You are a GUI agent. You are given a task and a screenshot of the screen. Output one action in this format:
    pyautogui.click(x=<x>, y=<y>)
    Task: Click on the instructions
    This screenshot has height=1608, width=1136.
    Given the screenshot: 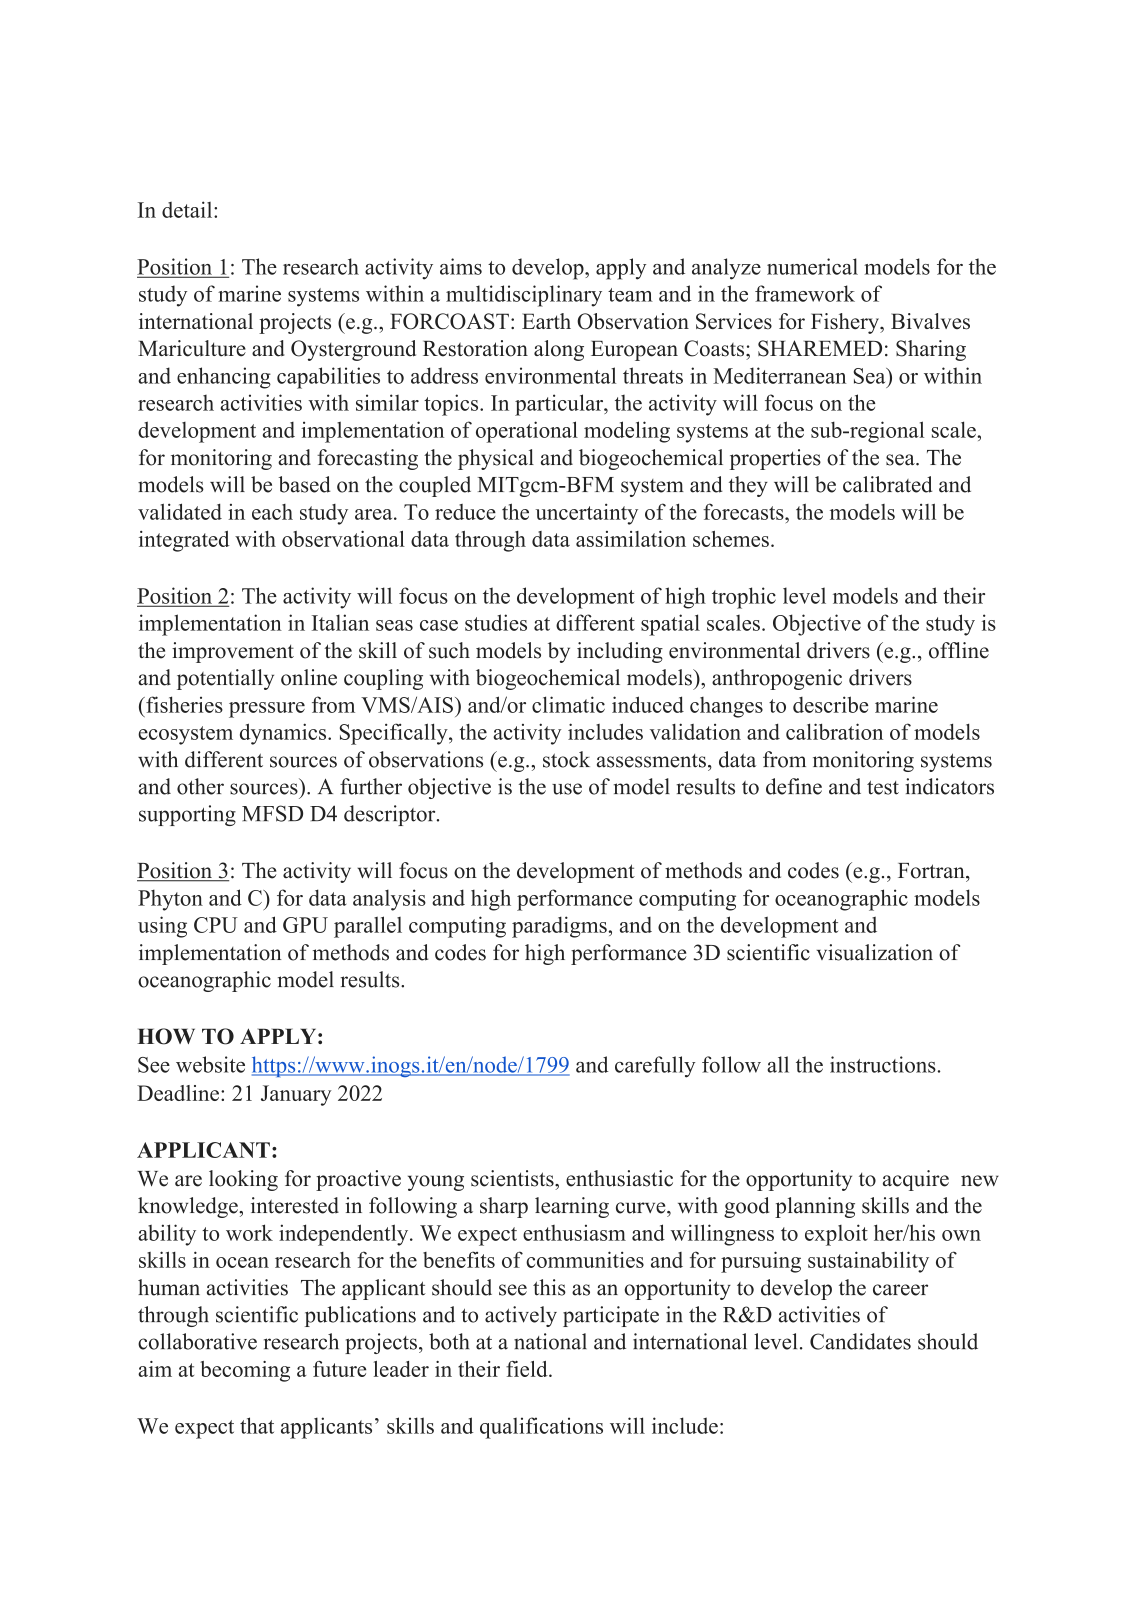 What is the action you would take?
    pyautogui.click(x=883, y=1064)
